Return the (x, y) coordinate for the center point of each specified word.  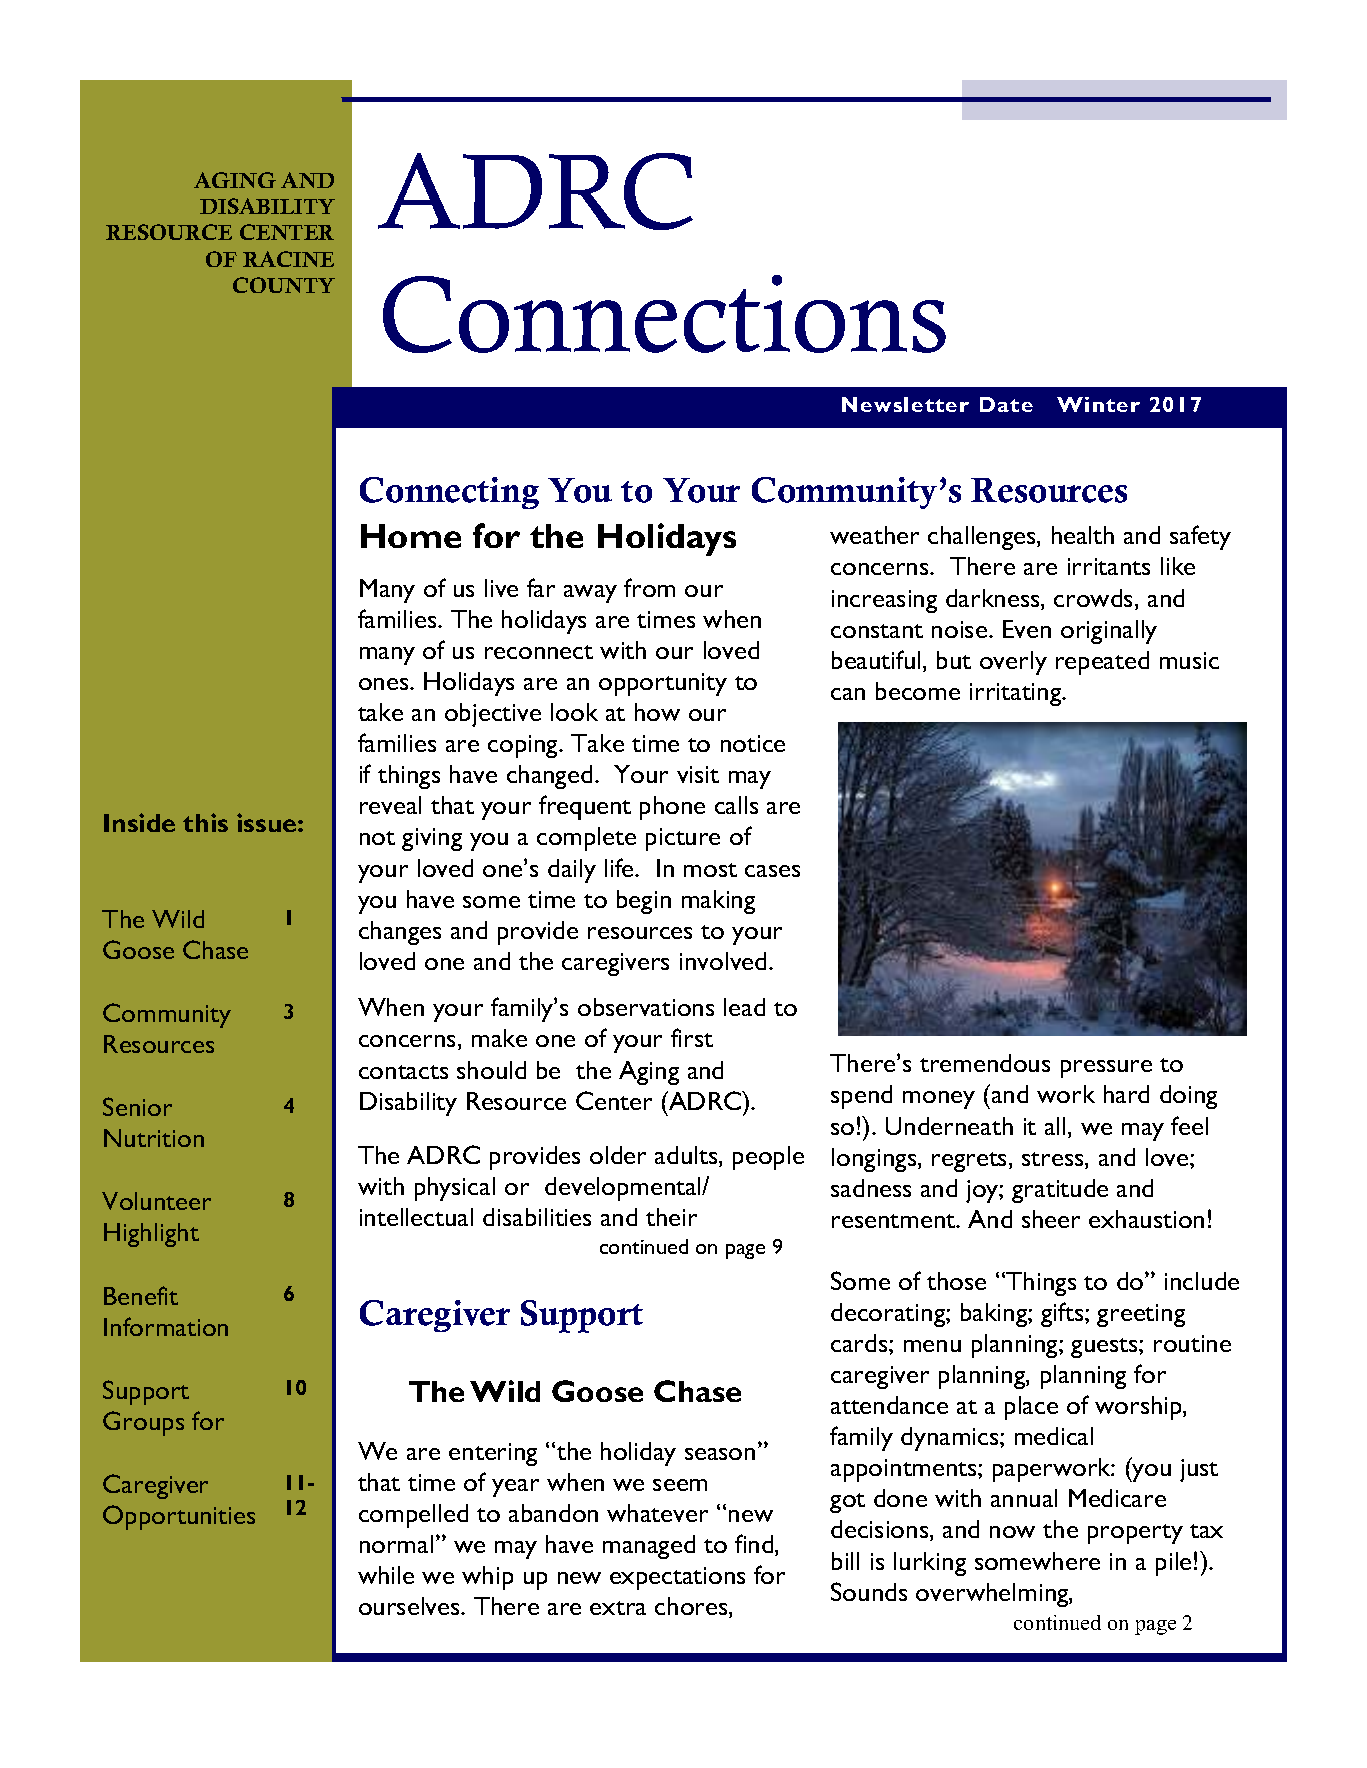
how (657, 712)
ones (385, 684)
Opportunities (179, 1517)
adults (687, 1156)
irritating (1017, 694)
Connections (664, 314)
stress (1054, 1160)
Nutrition (154, 1138)
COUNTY (284, 285)
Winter (1098, 404)
